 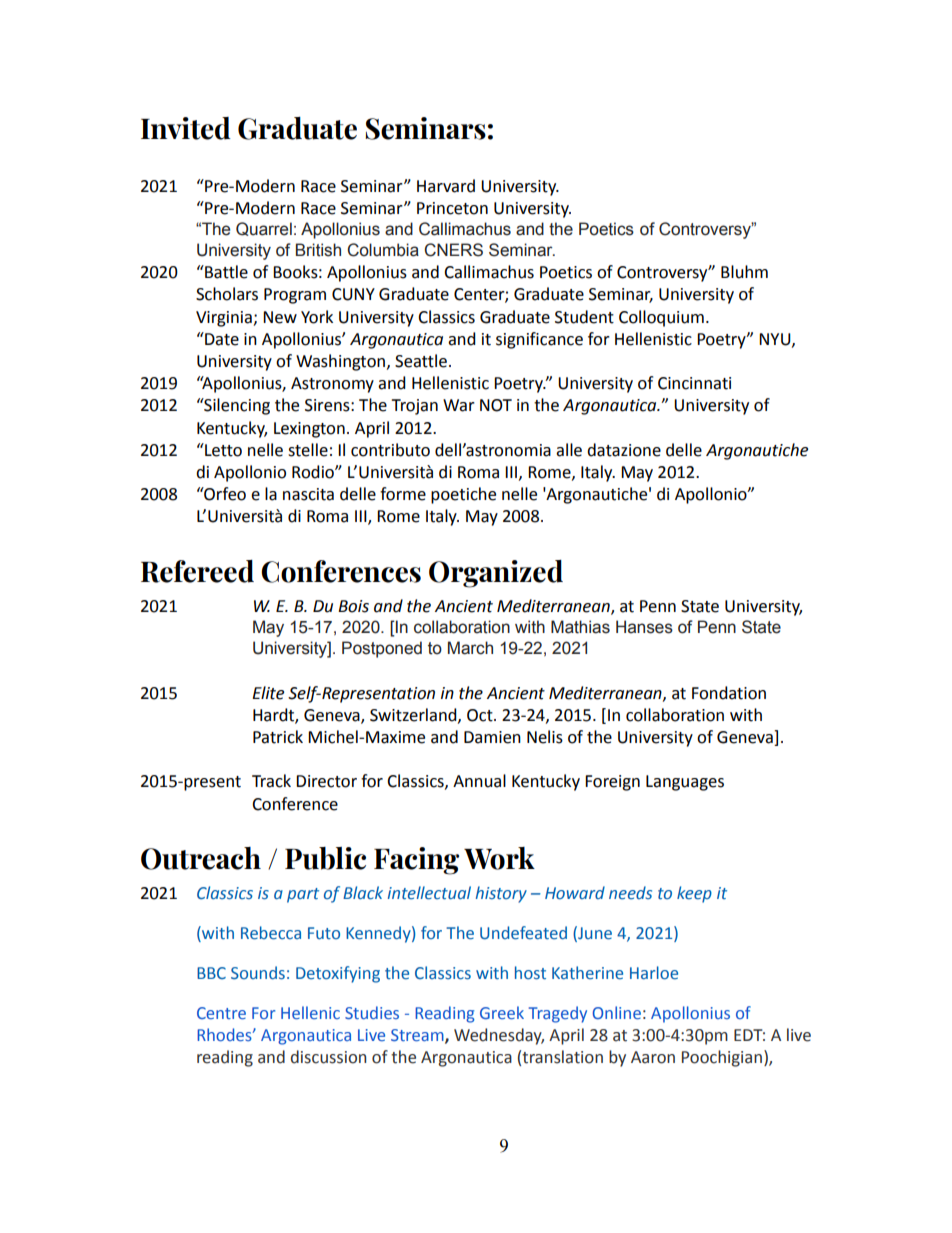 What do you see at coordinates (446, 186) in the document?
I see `Harvard` at bounding box center [446, 186].
